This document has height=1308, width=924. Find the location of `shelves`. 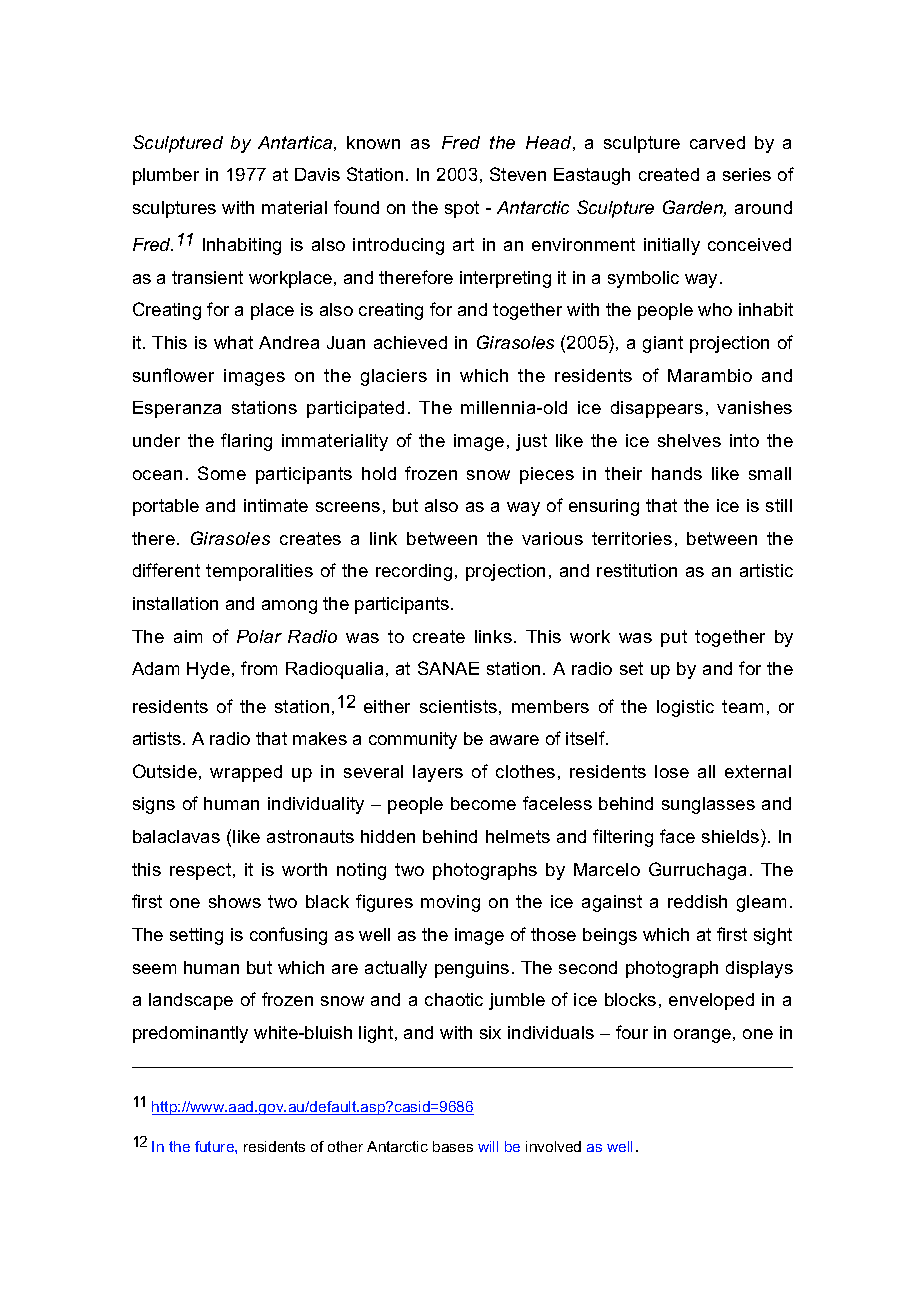

shelves is located at coordinates (689, 440).
